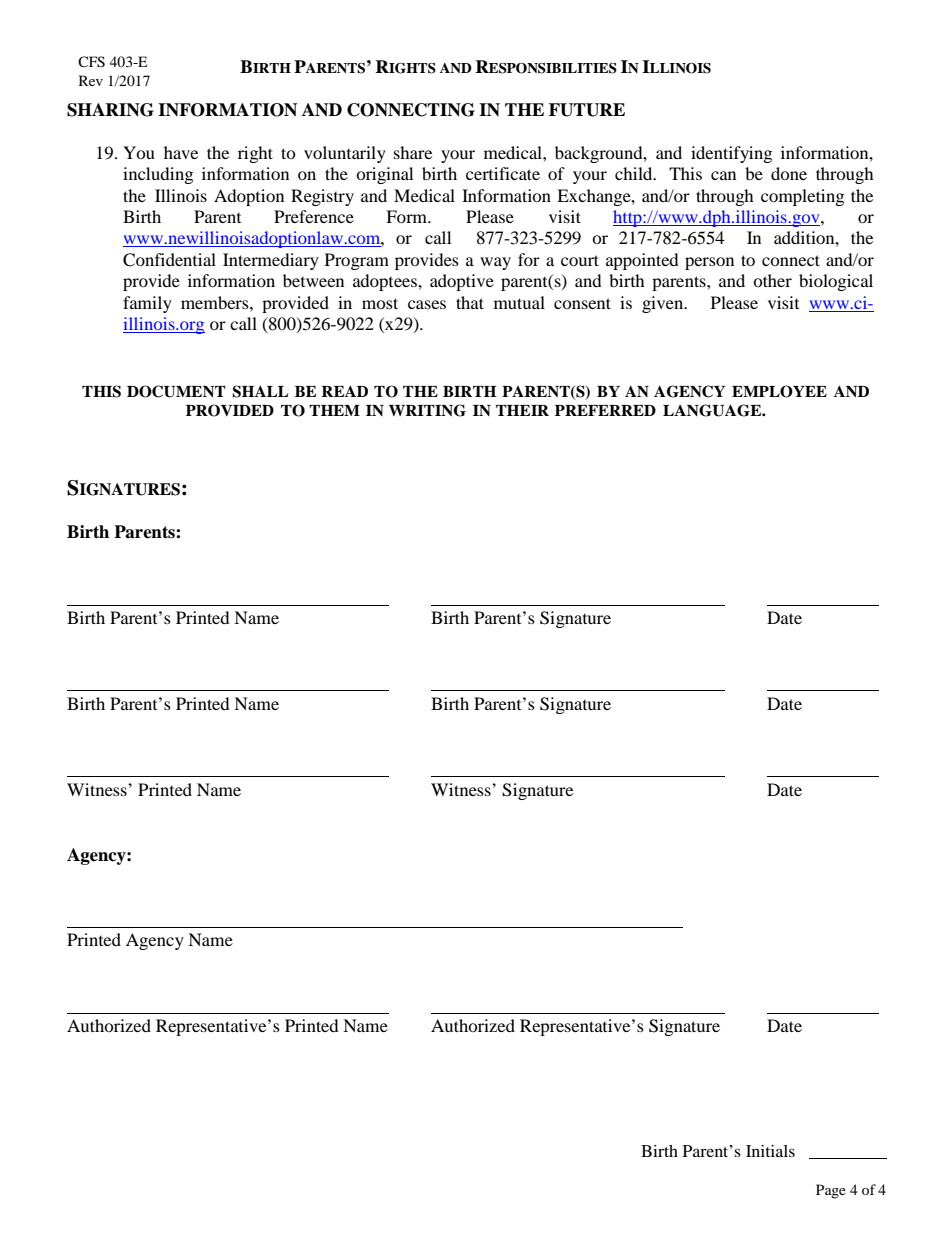  What do you see at coordinates (110, 110) in the screenshot?
I see `SHARING` at bounding box center [110, 110].
